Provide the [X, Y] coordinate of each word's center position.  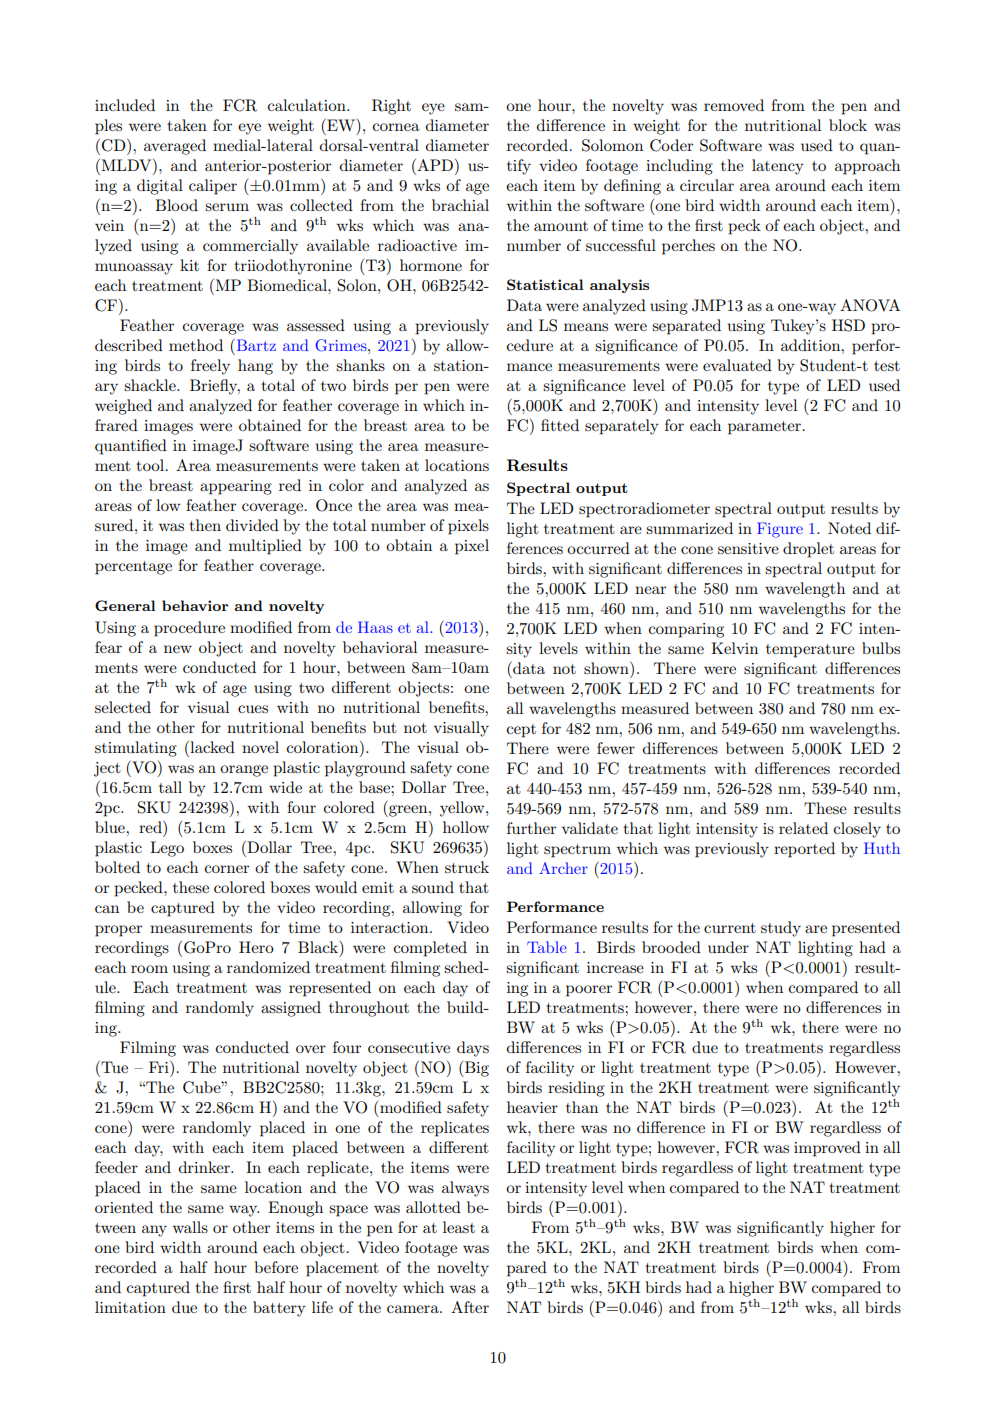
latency [778, 167]
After [470, 1307]
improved [827, 1149]
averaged [175, 147]
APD [434, 165]
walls [190, 1227]
